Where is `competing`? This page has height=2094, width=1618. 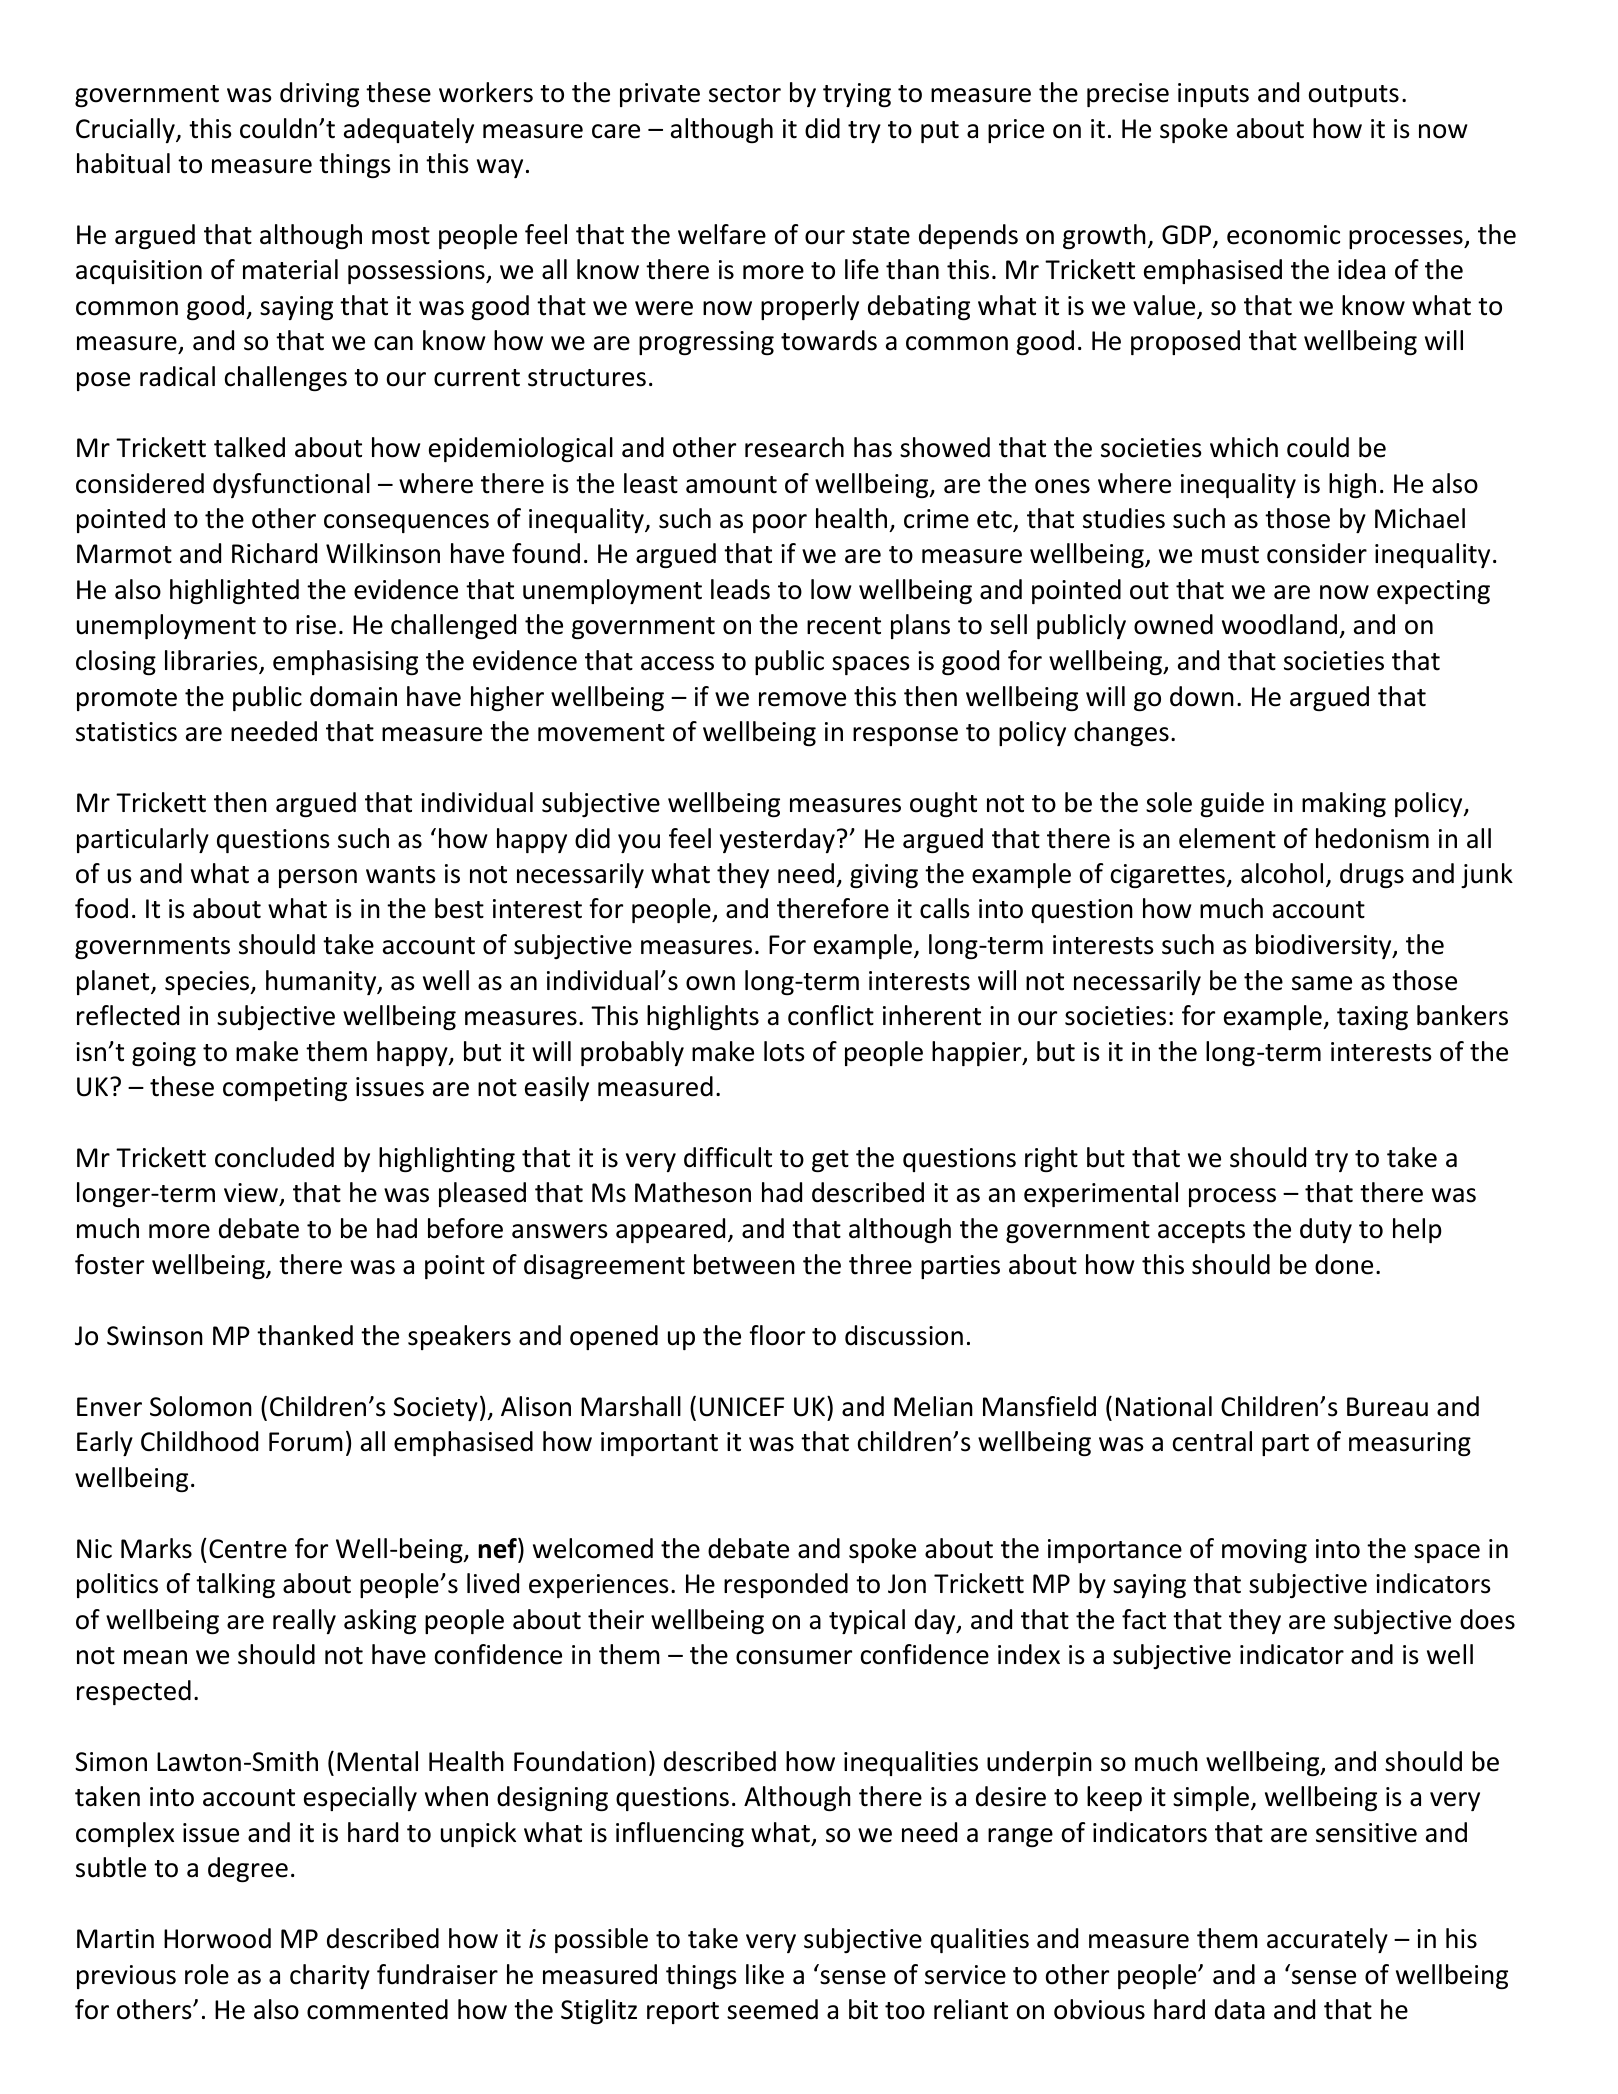 competing is located at coordinates (285, 1089).
